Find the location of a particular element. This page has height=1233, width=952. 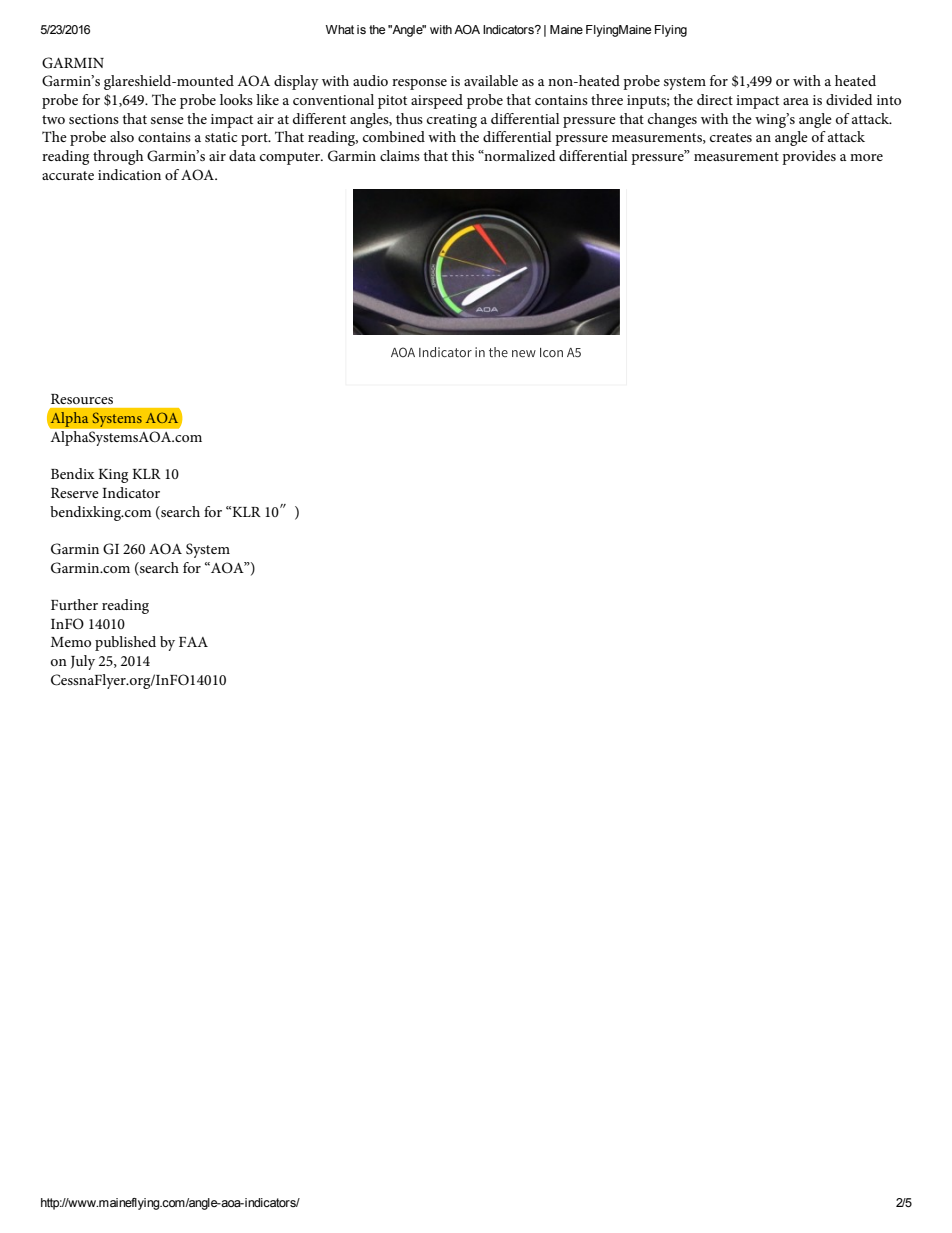

area is located at coordinates (796, 101).
